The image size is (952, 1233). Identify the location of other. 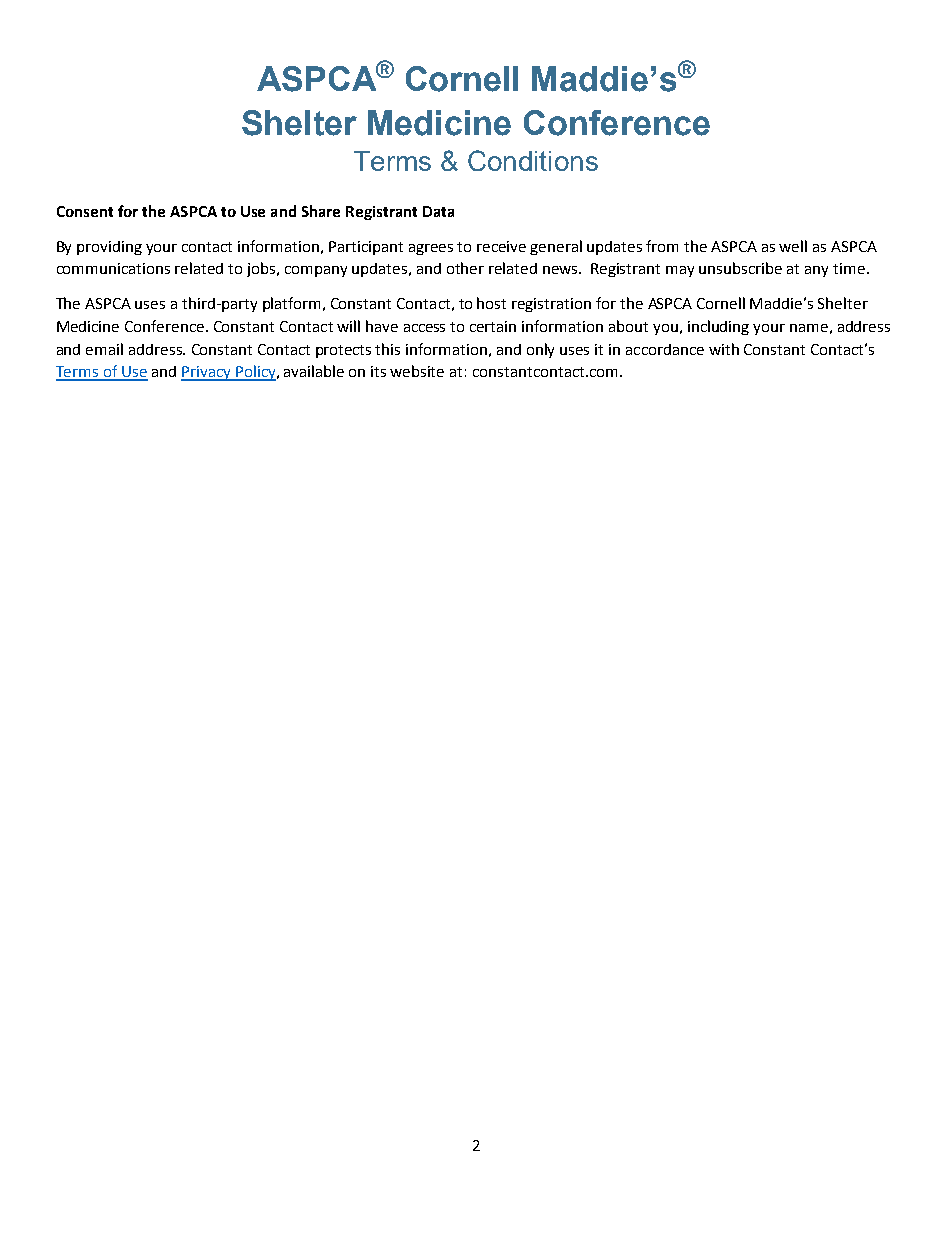
(465, 268).
